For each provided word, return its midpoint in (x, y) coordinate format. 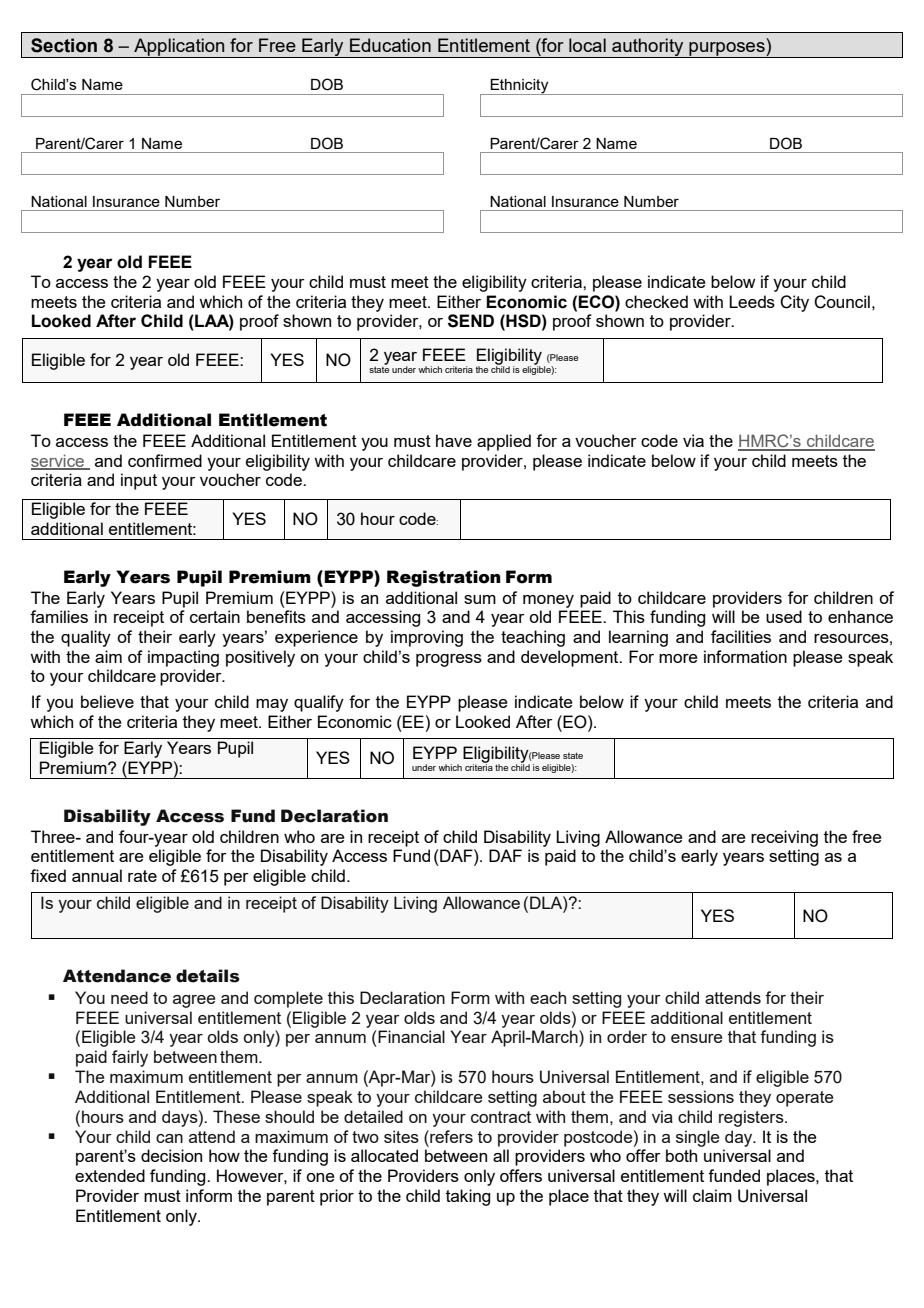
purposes (727, 50)
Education (390, 45)
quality (86, 638)
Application (179, 48)
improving (427, 638)
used (784, 616)
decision (171, 1155)
